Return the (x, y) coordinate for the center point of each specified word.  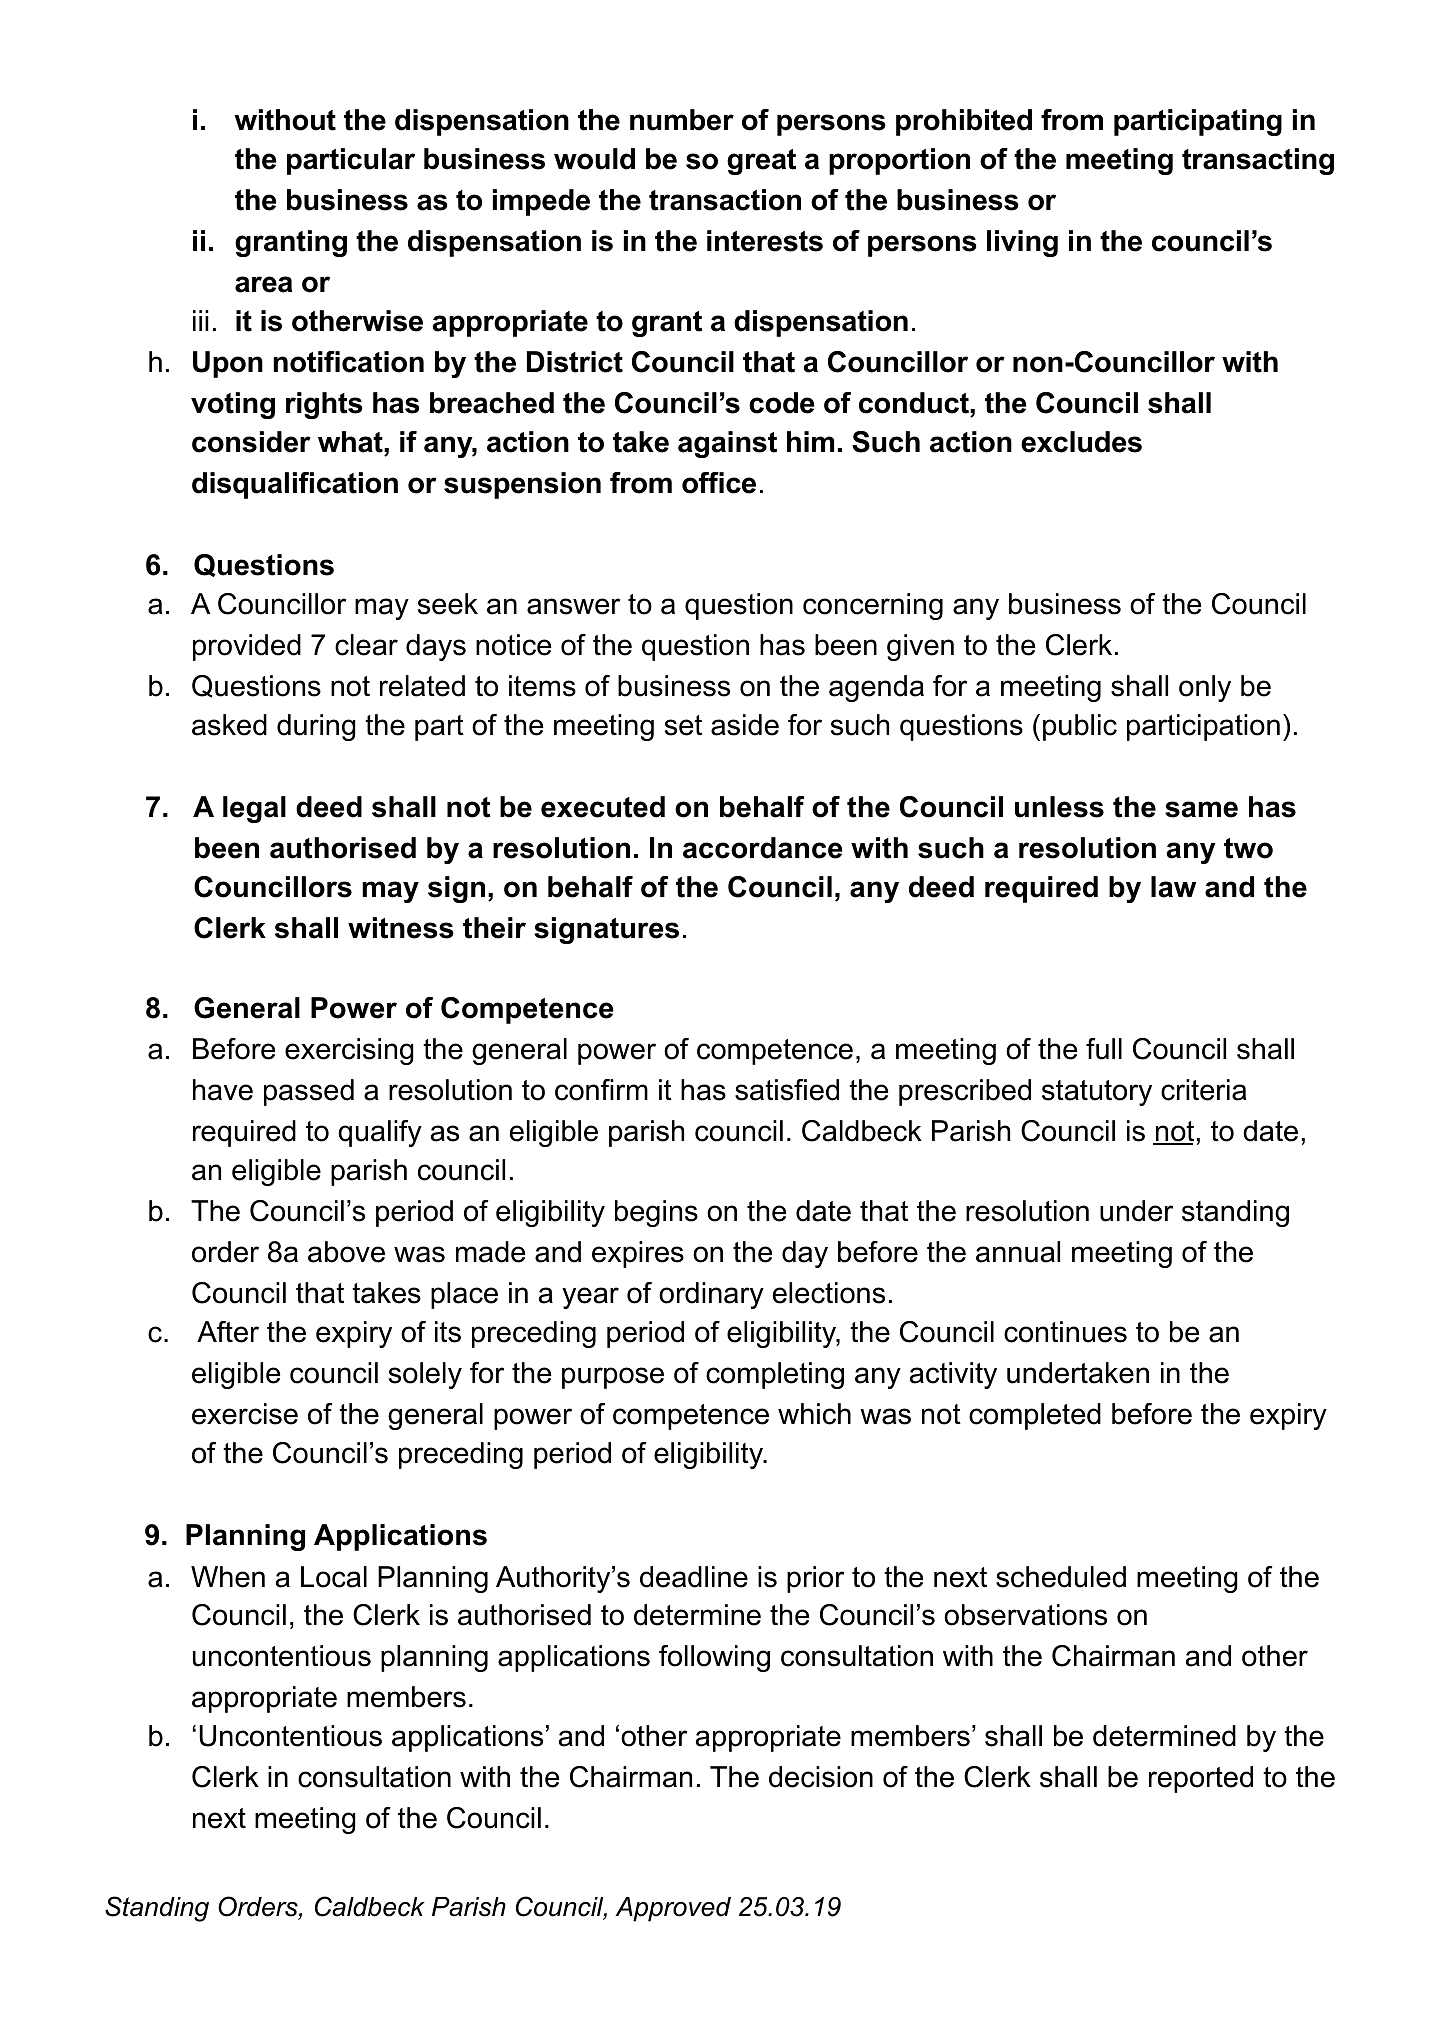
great (761, 162)
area (264, 284)
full (1104, 1049)
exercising (349, 1051)
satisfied (787, 1090)
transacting (1258, 161)
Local (334, 1577)
